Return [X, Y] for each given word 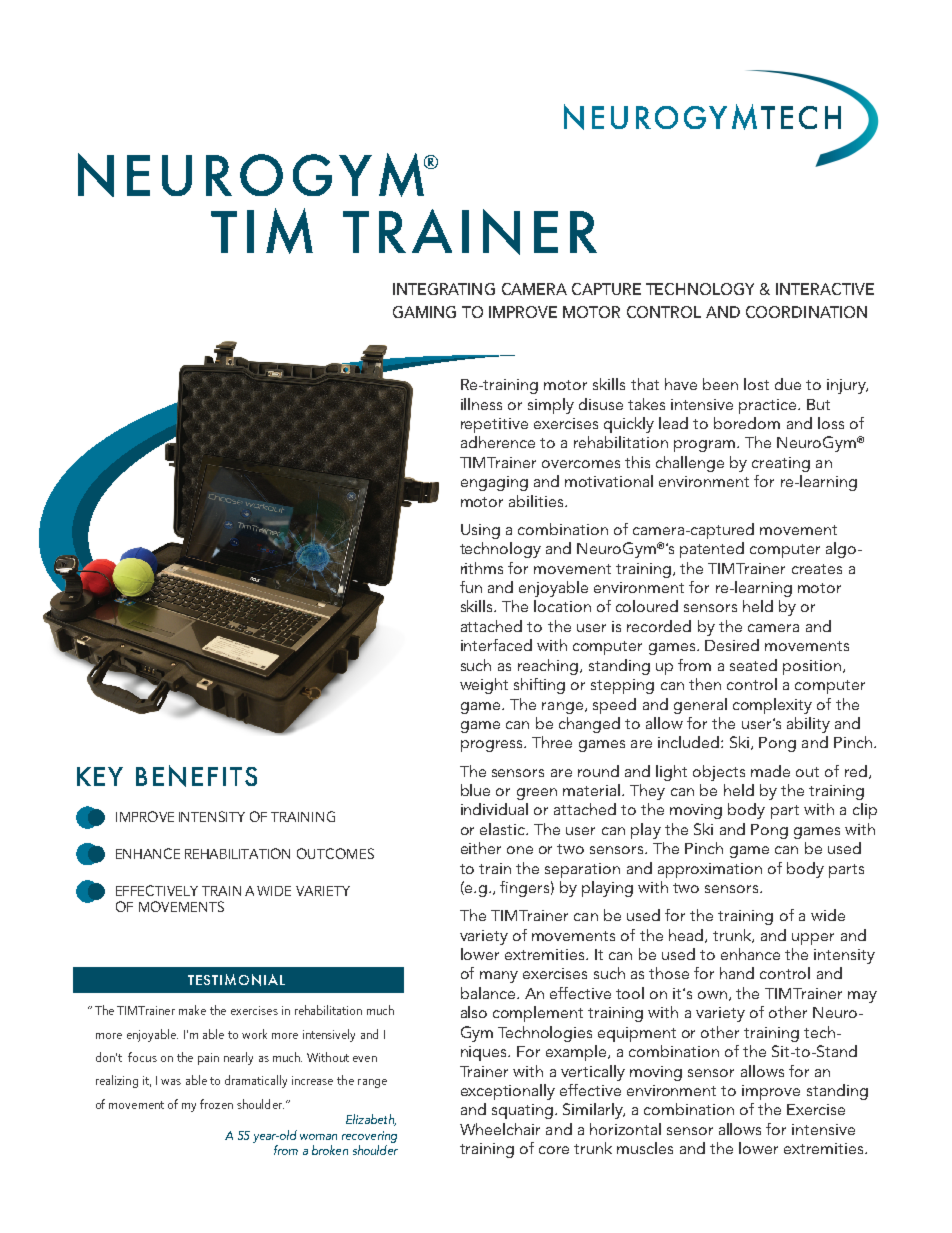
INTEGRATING [444, 289]
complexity [772, 706]
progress [493, 746]
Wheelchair [500, 1129]
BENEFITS [196, 776]
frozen [216, 1104]
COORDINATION [806, 312]
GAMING [424, 312]
